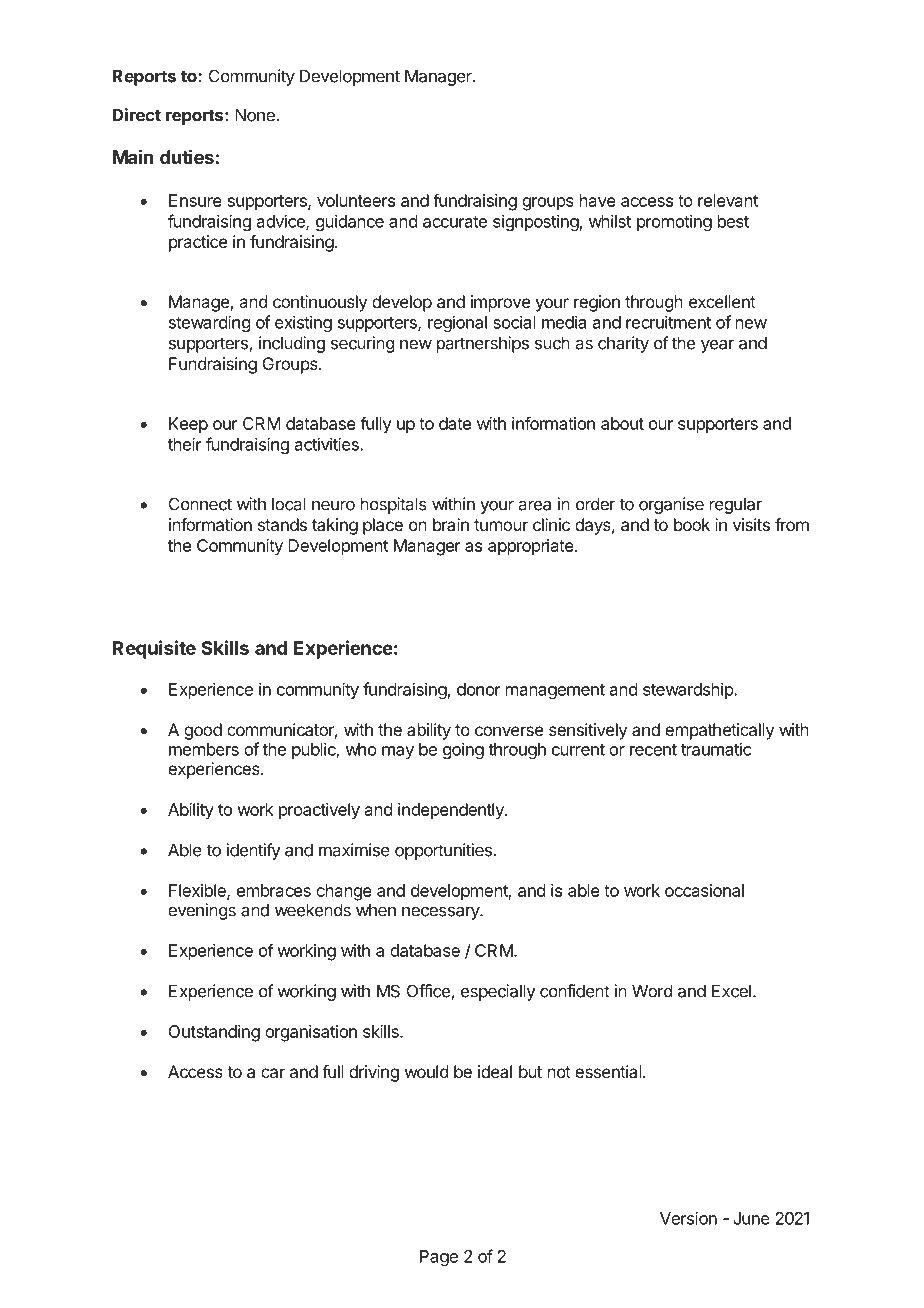  Describe the element at coordinates (717, 346) in the page. I see `year` at that location.
